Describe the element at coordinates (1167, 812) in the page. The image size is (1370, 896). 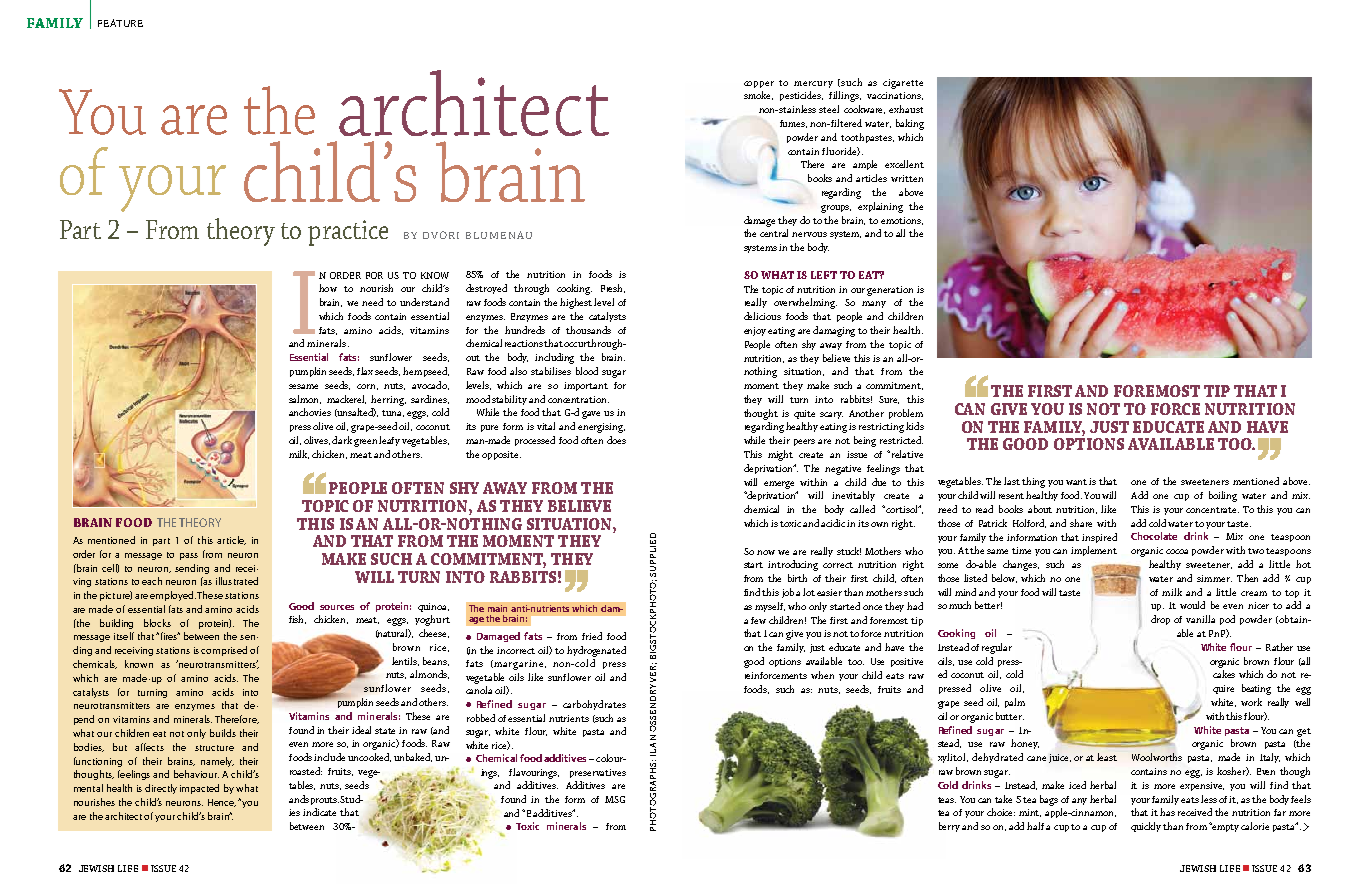
I see `has` at that location.
